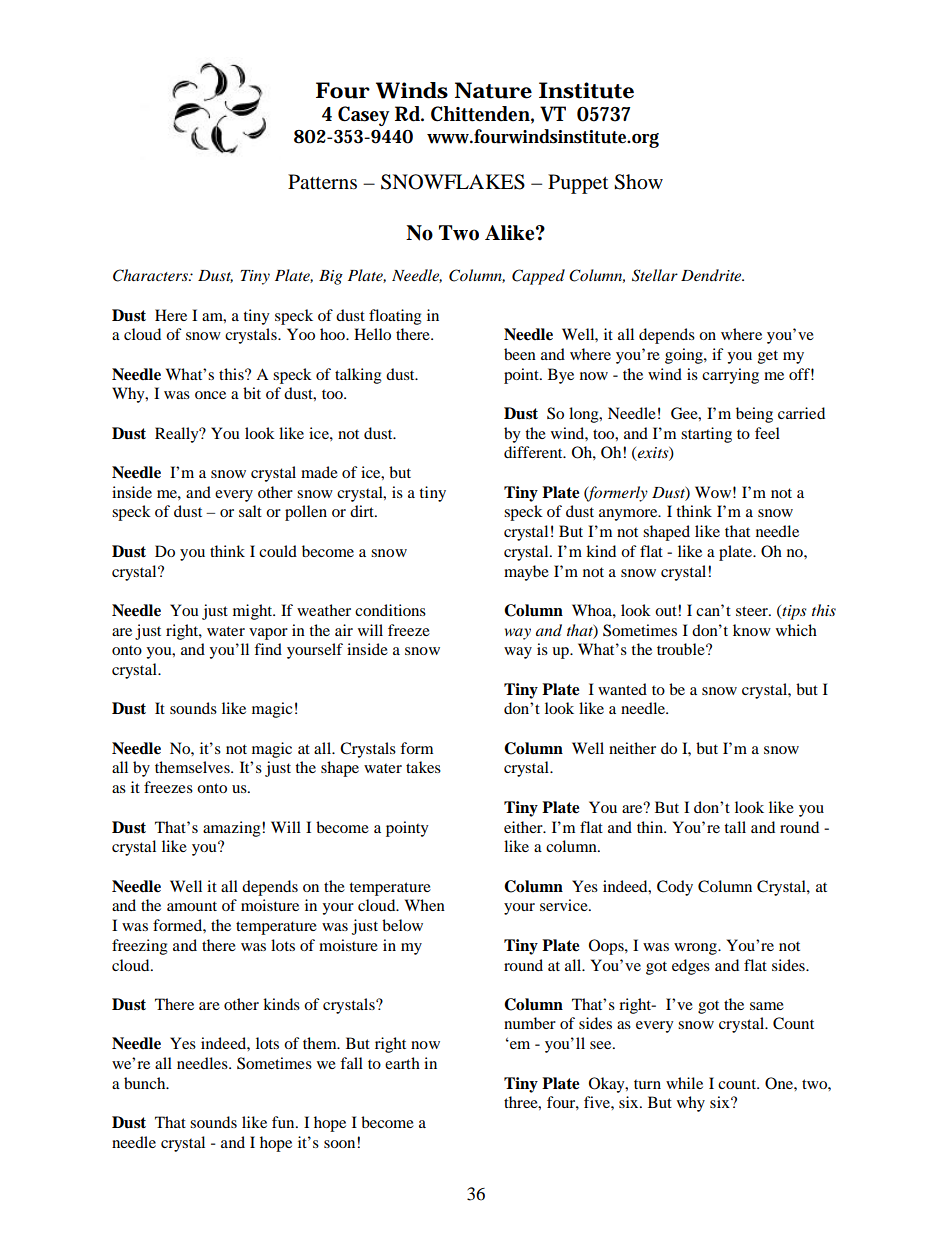 The image size is (952, 1233). I want to click on fun, so click(284, 1122).
